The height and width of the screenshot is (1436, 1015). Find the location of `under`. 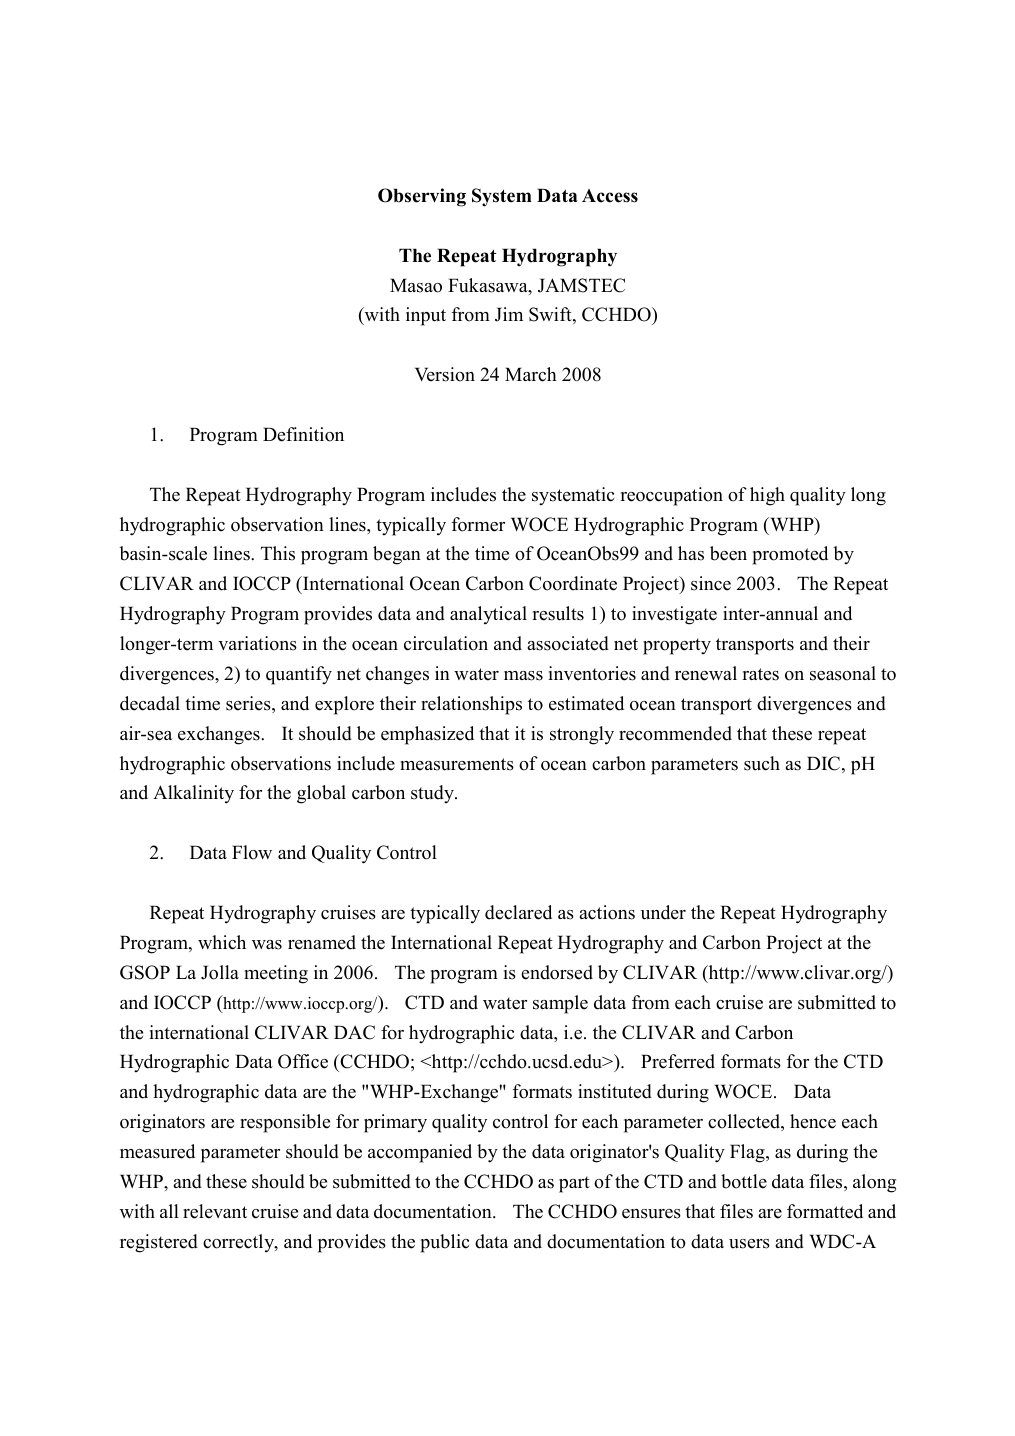

under is located at coordinates (663, 912).
